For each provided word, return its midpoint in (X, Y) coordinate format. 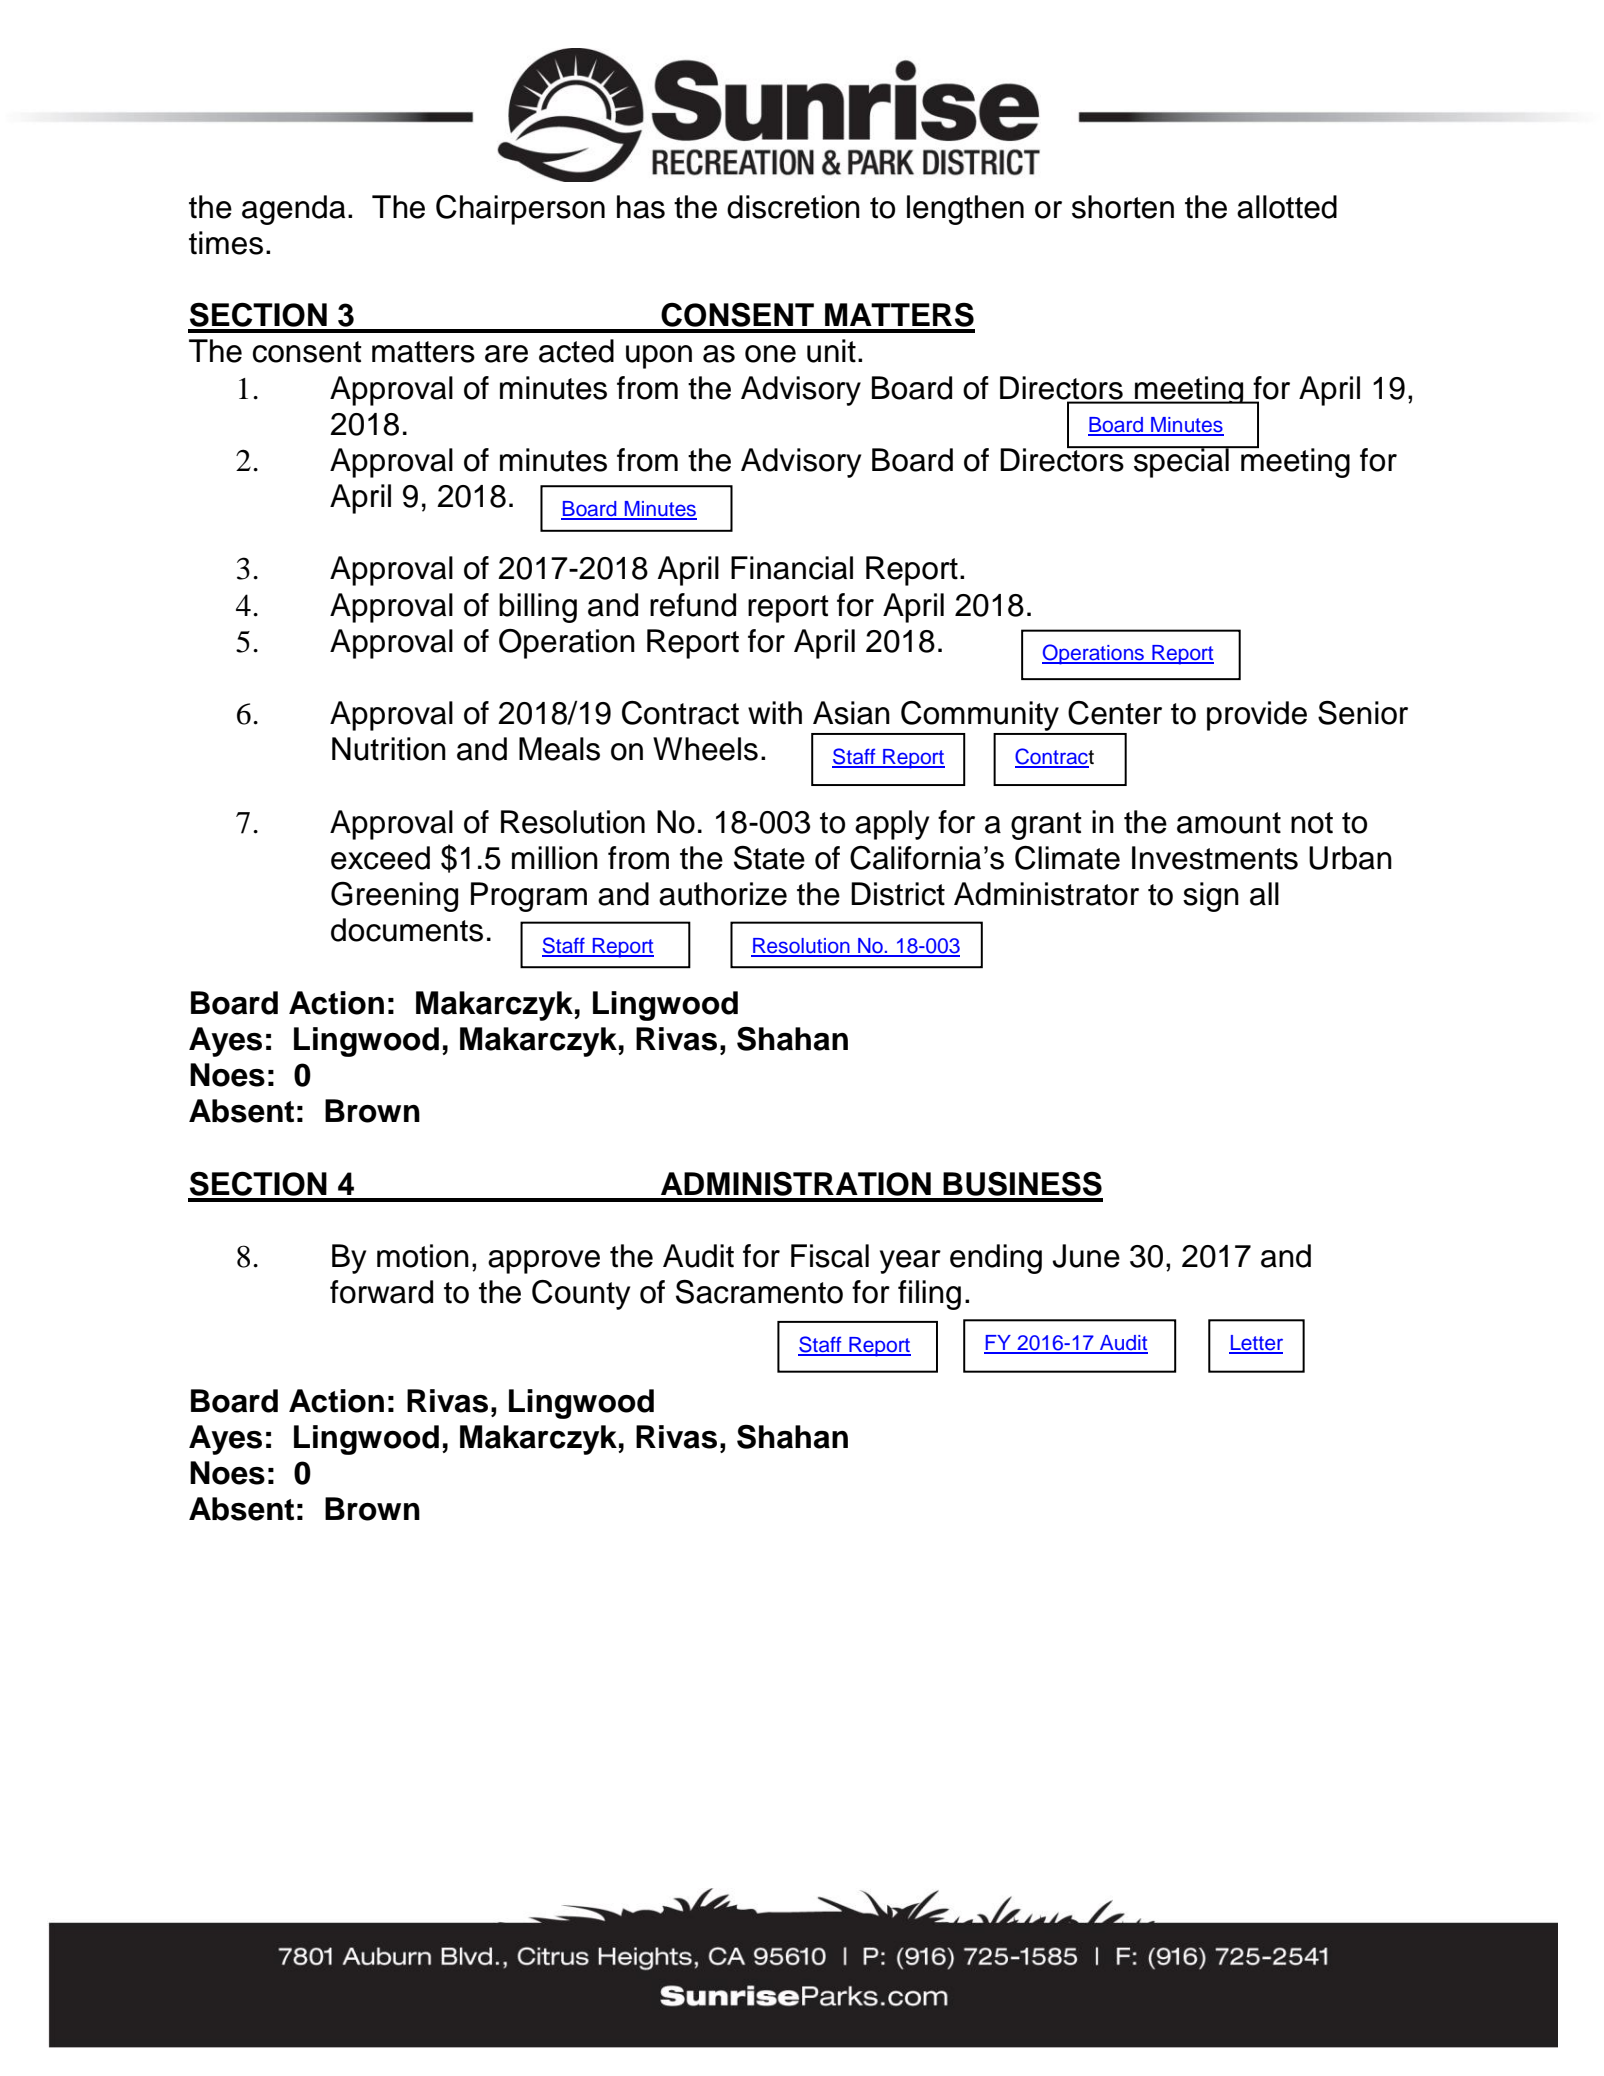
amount (1229, 823)
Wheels (705, 749)
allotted (1287, 207)
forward (381, 1292)
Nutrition (389, 749)
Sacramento (759, 1292)
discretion (793, 207)
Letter (1256, 1344)
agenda (293, 210)
